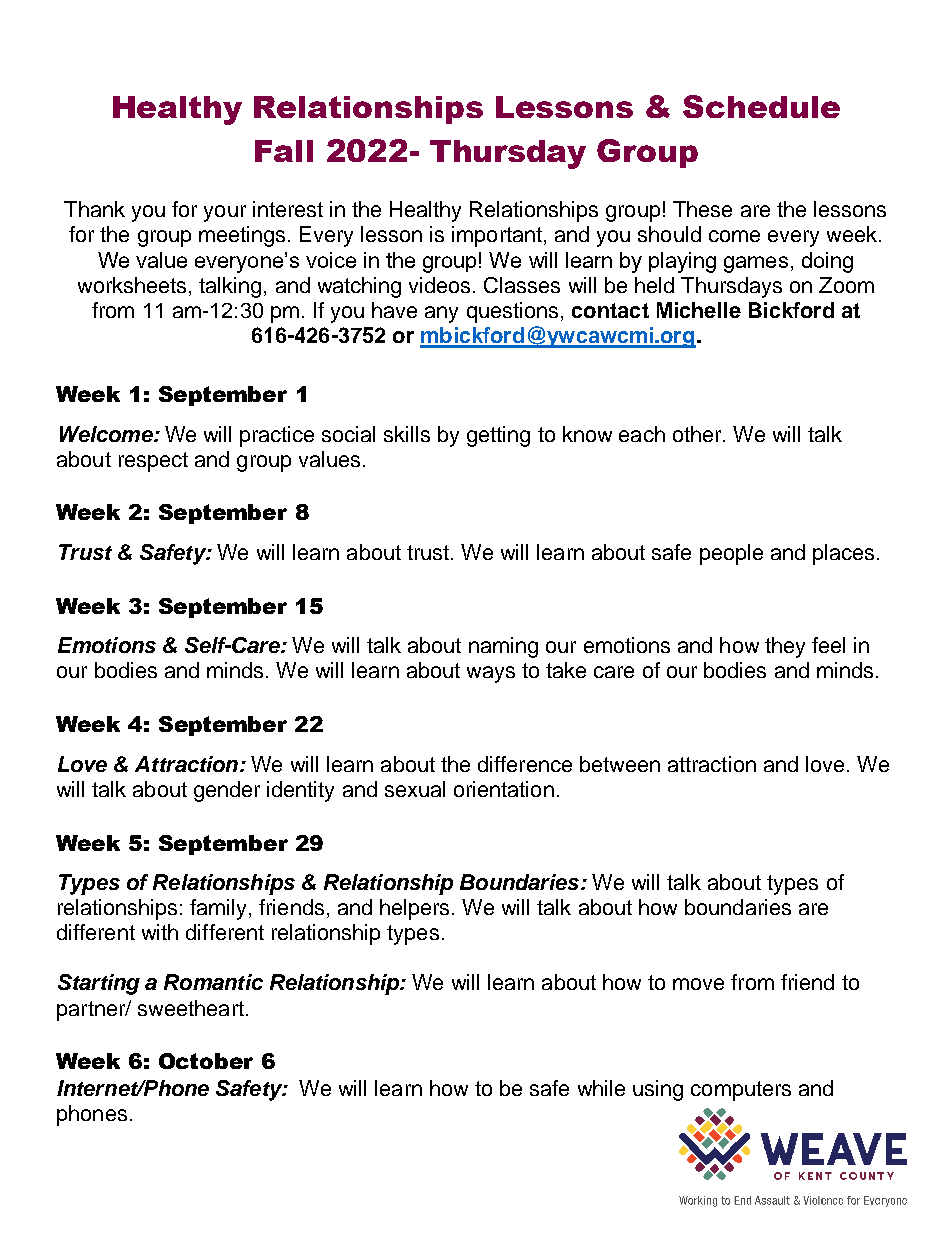  What do you see at coordinates (284, 151) in the screenshot?
I see `Fall` at bounding box center [284, 151].
